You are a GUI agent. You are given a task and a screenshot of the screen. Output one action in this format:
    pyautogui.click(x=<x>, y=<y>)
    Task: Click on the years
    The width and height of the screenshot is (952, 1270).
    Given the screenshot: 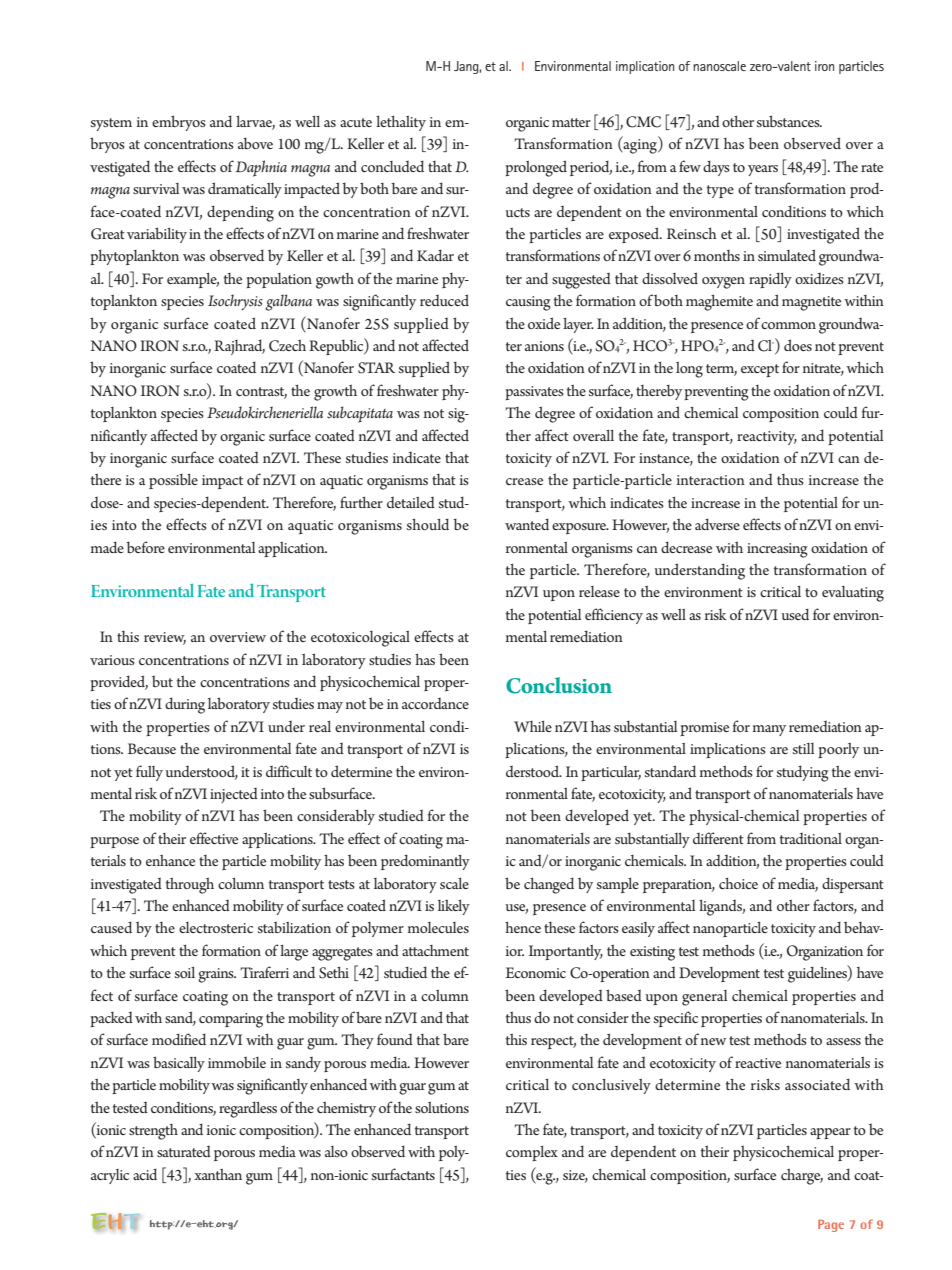 What is the action you would take?
    pyautogui.click(x=763, y=170)
